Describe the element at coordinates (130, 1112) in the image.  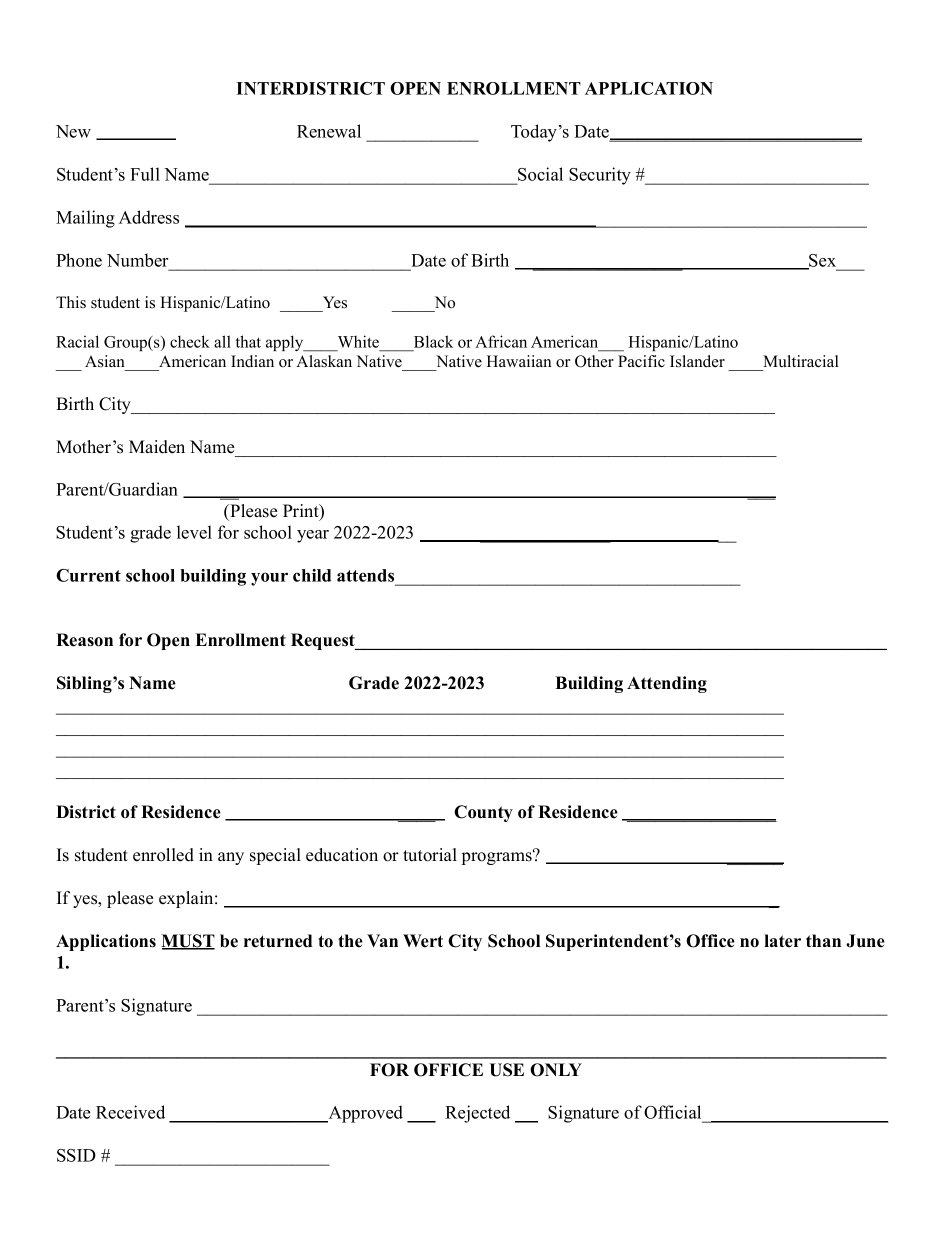
I see `Received` at that location.
